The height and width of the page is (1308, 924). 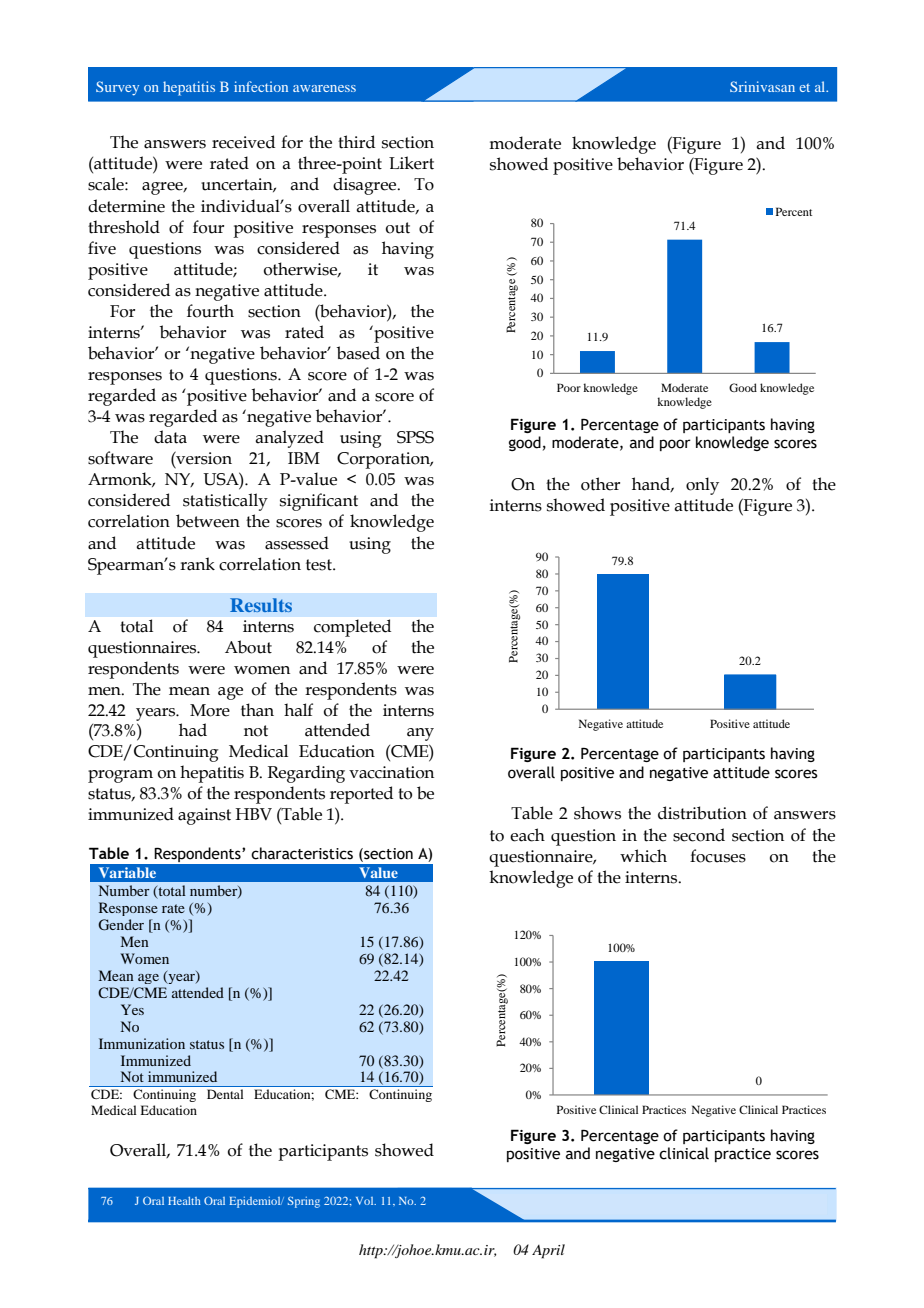 I want to click on second, so click(x=699, y=835).
